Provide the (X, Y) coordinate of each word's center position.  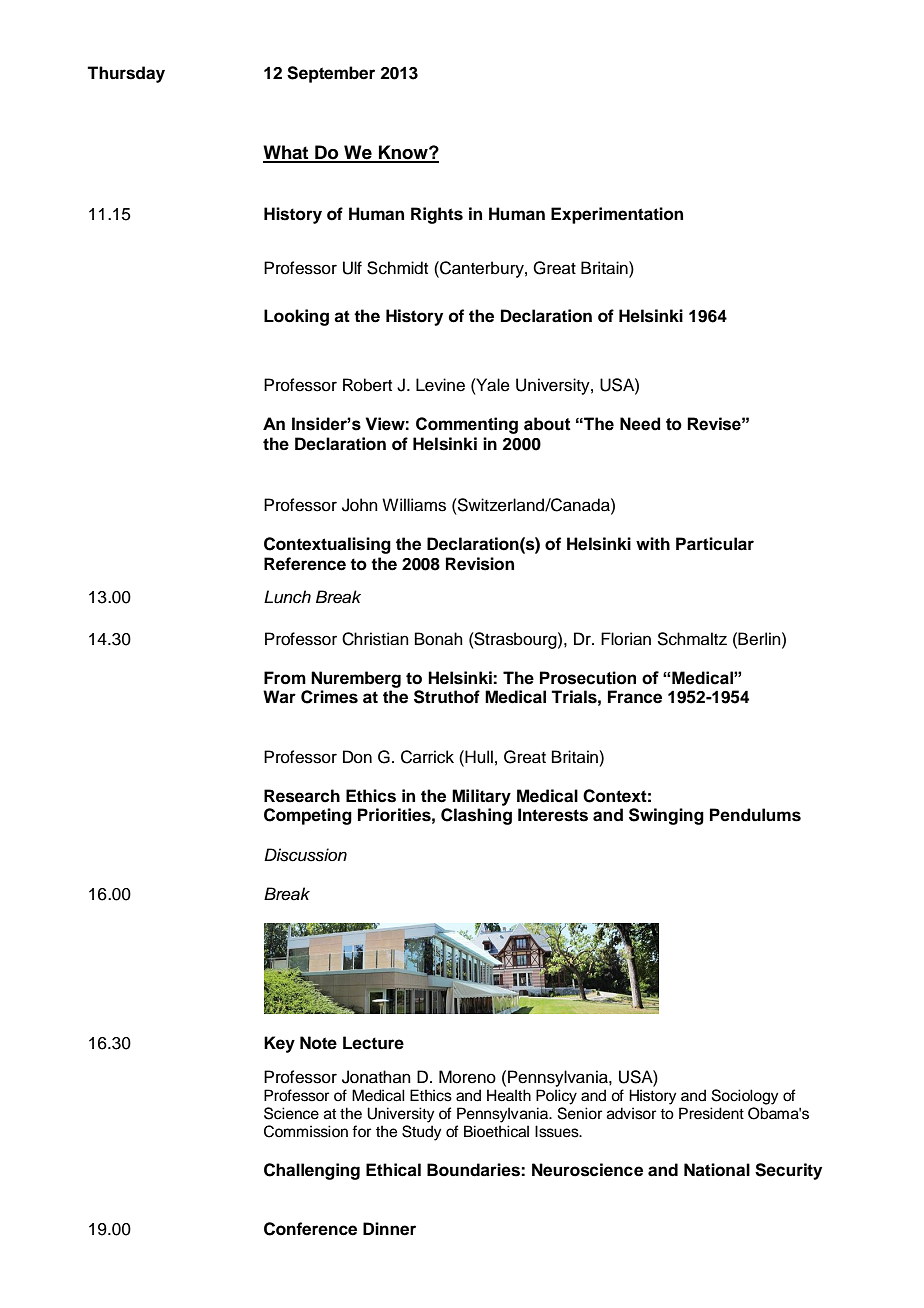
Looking (296, 317)
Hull (478, 757)
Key (279, 1044)
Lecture (373, 1043)
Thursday (126, 74)
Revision (480, 564)
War (279, 697)
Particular (715, 544)
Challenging (312, 1171)
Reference (305, 564)
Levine (440, 385)
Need (640, 424)
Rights (437, 215)
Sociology (745, 1097)
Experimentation (617, 215)
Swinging (666, 816)
